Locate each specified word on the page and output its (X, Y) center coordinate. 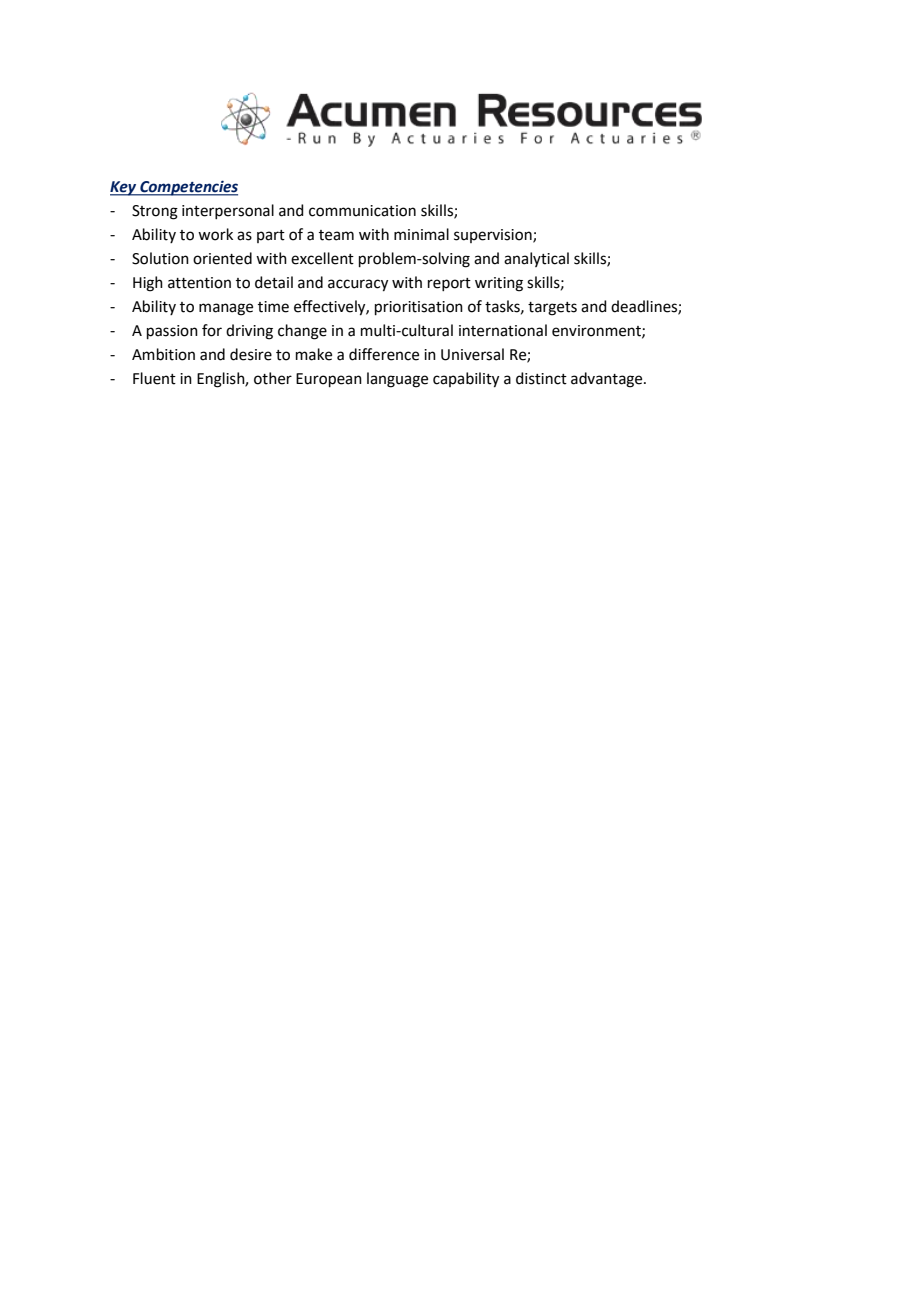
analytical (536, 259)
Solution (160, 258)
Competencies (188, 188)
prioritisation (419, 308)
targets (552, 309)
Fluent (154, 378)
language (397, 380)
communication (362, 211)
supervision (494, 236)
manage (226, 309)
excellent (322, 258)
